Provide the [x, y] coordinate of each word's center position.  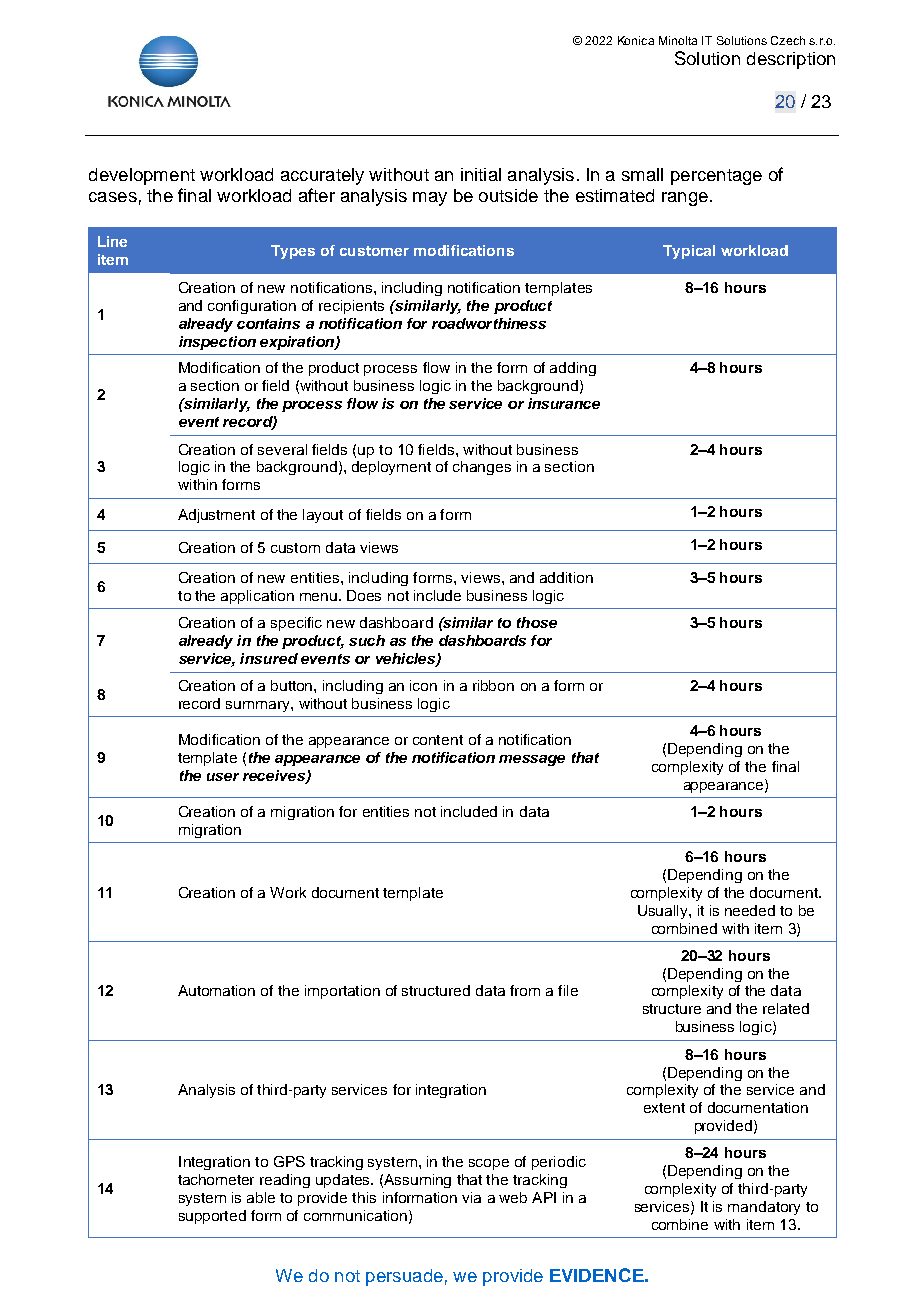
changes [482, 468]
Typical [689, 252]
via [471, 1197]
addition [566, 577]
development [142, 176]
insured [269, 658]
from [525, 990]
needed [750, 910]
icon [423, 685]
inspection [217, 343]
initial [481, 174]
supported [212, 1217]
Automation [216, 990]
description [791, 60]
